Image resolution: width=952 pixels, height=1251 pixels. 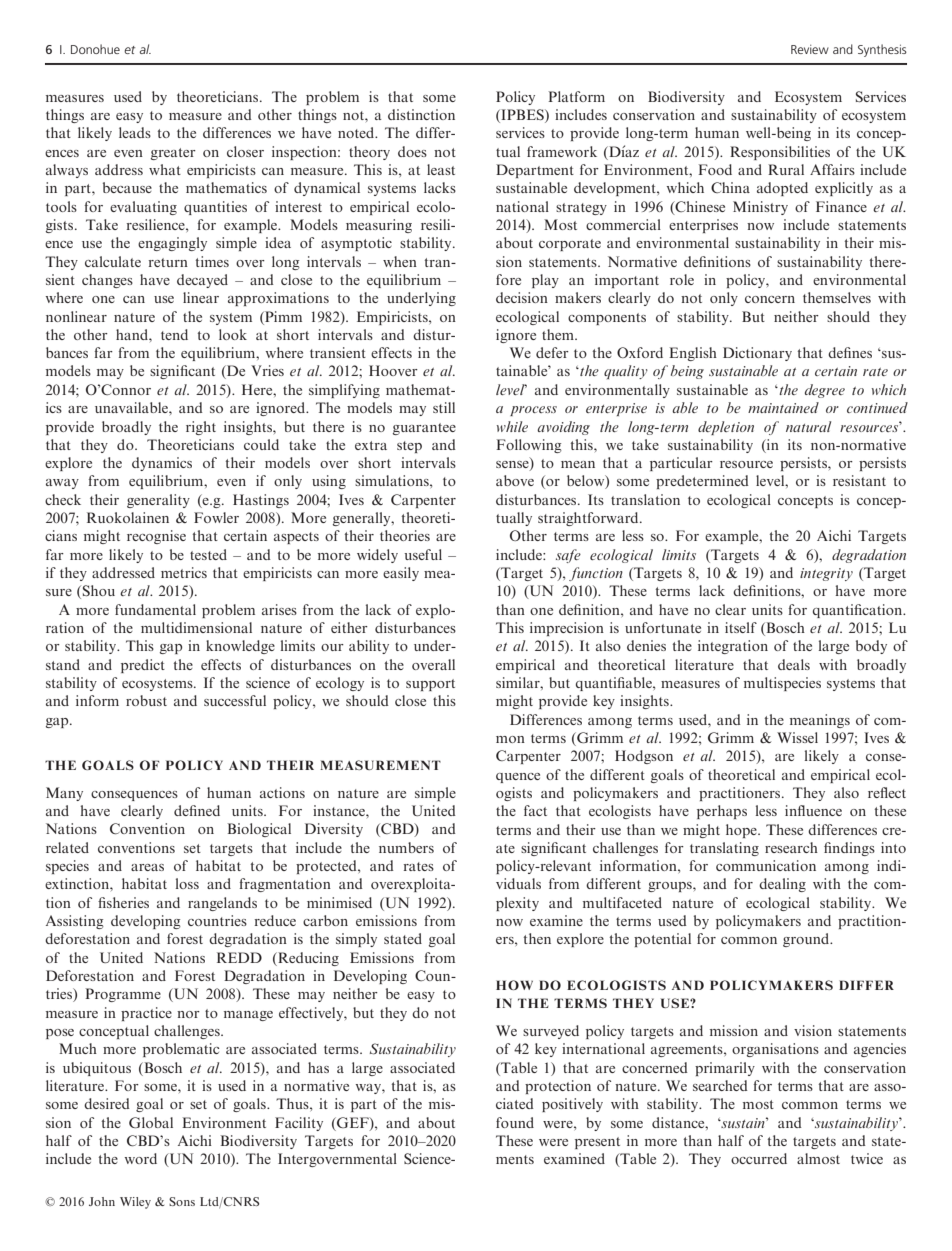 I want to click on while, so click(x=512, y=426).
